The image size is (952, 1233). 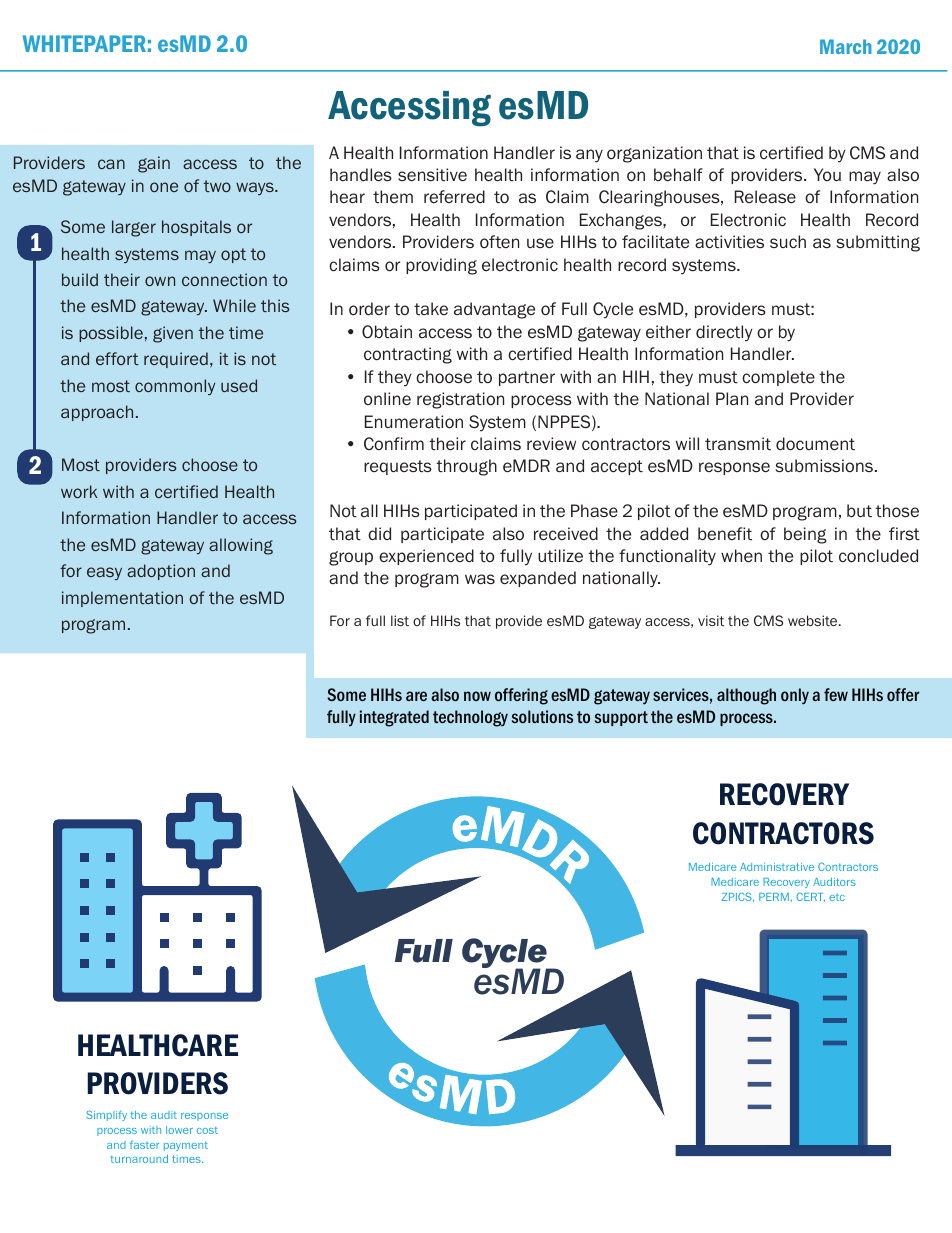 I want to click on March, so click(x=846, y=46).
